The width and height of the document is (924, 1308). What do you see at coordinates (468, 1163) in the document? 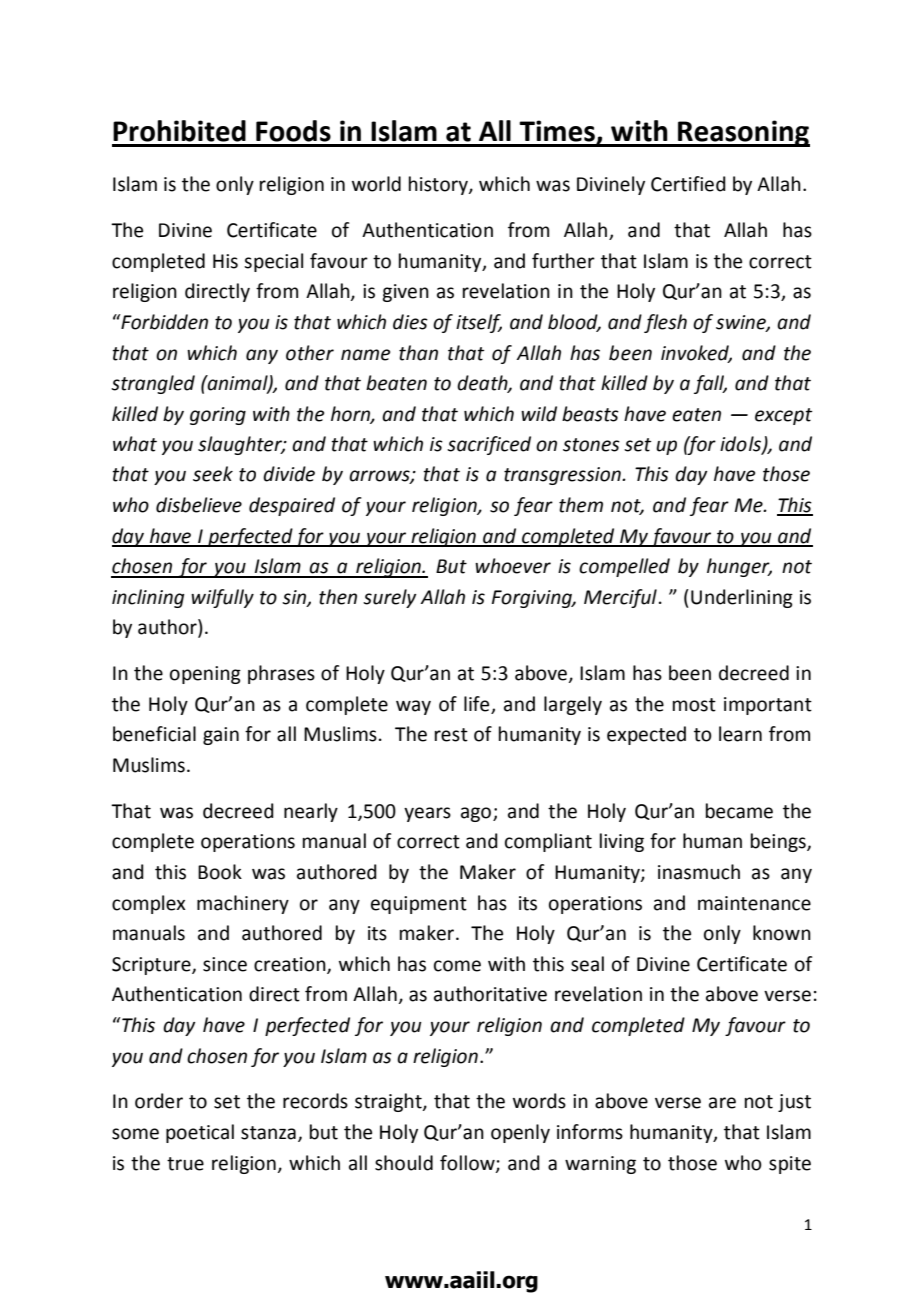
I see `follow` at bounding box center [468, 1163].
